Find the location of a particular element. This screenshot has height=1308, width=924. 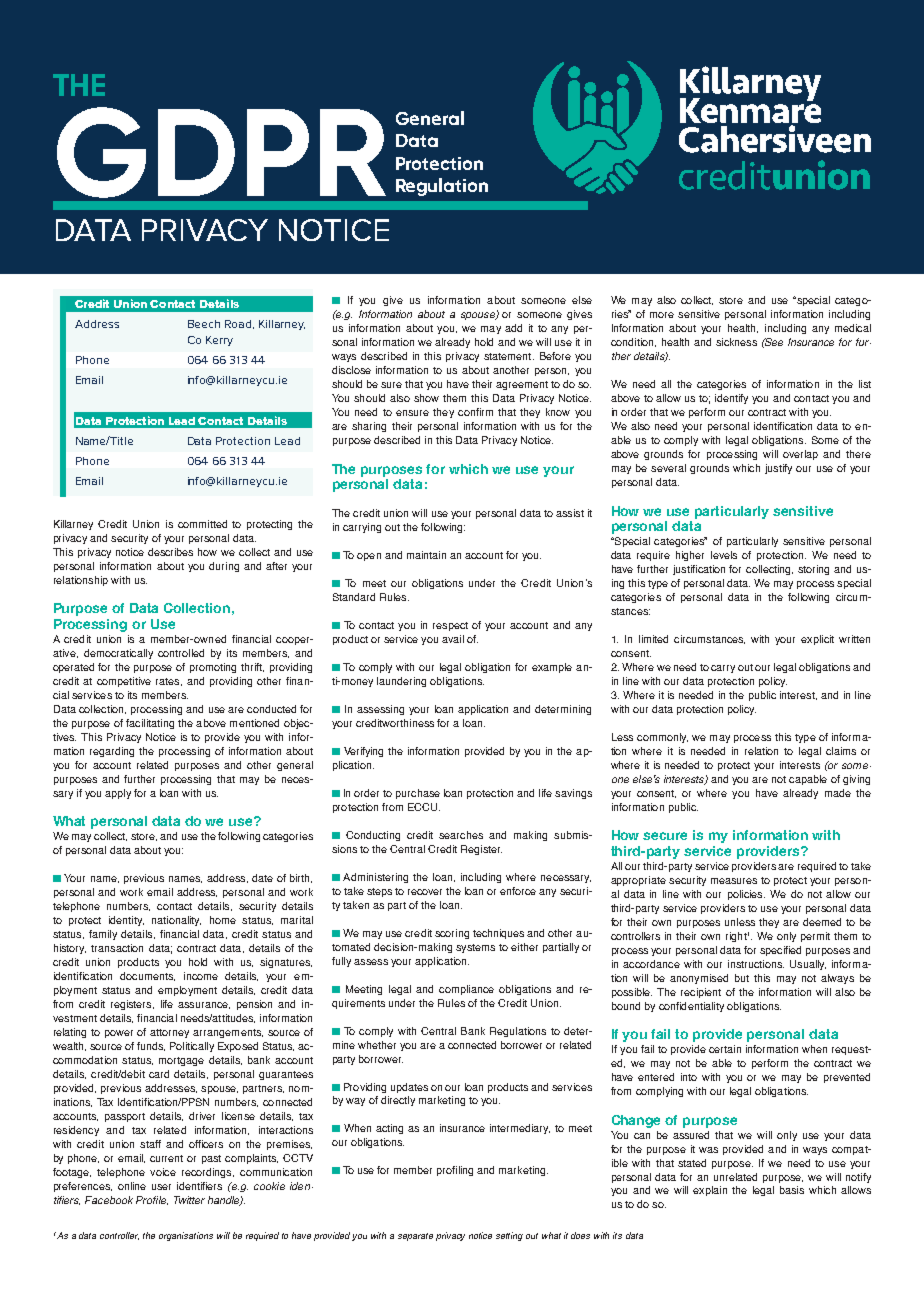

Profile is located at coordinates (152, 1200).
